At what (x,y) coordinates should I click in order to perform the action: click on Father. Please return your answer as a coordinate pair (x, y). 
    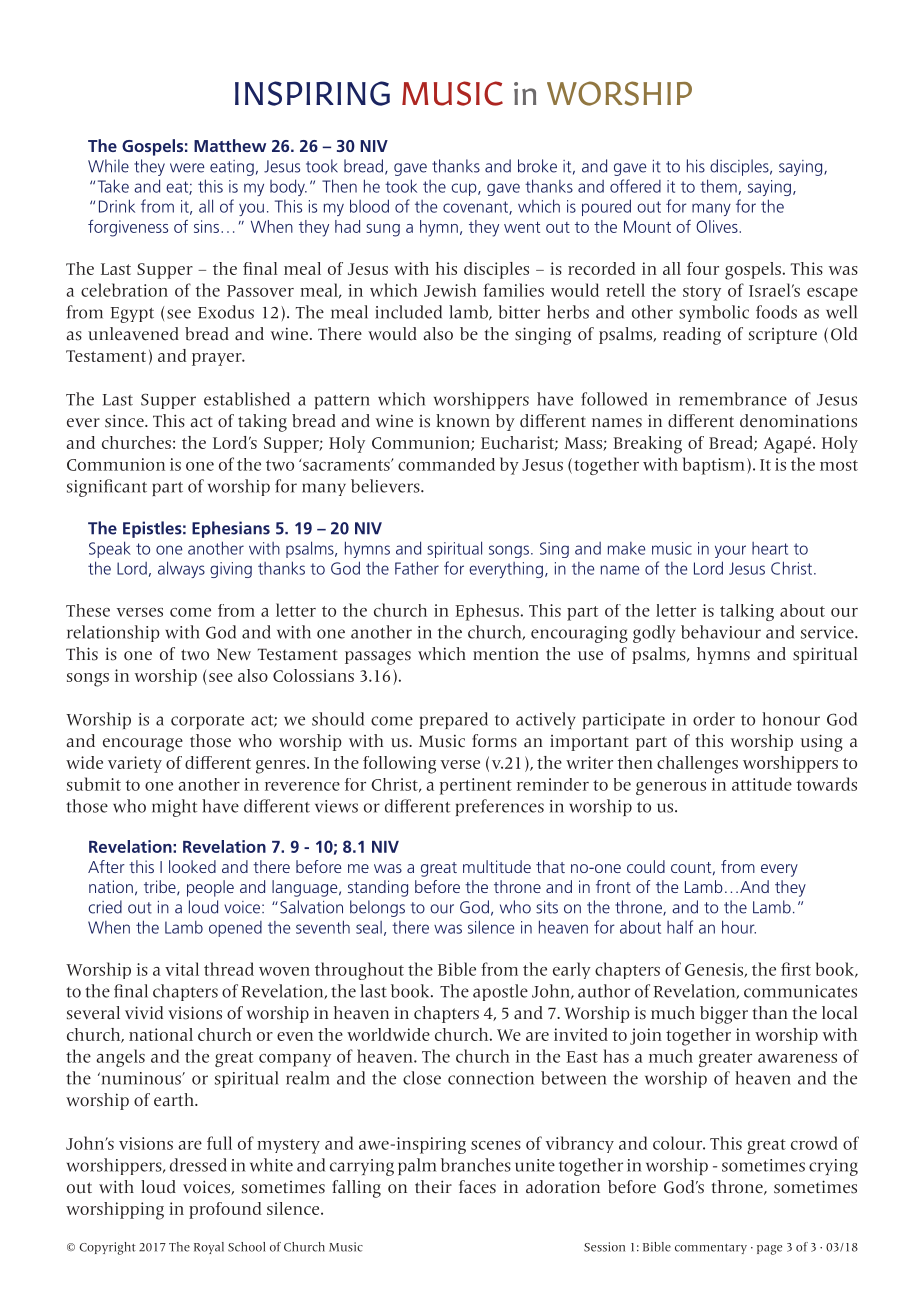
    Looking at the image, I should click on (417, 568).
